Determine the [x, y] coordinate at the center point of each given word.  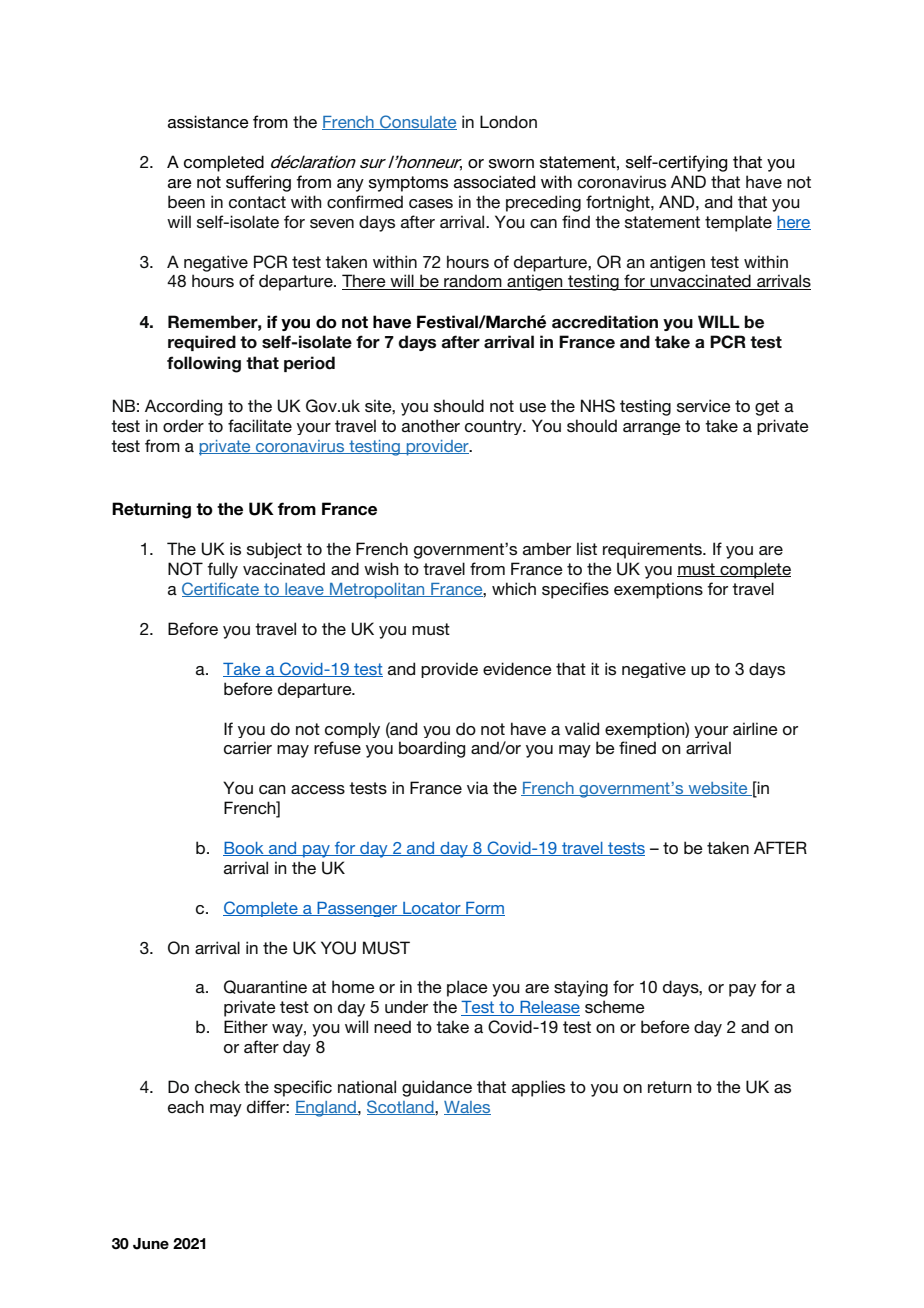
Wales [467, 1108]
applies [538, 1088]
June [151, 1244]
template [738, 223]
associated [494, 182]
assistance [208, 122]
